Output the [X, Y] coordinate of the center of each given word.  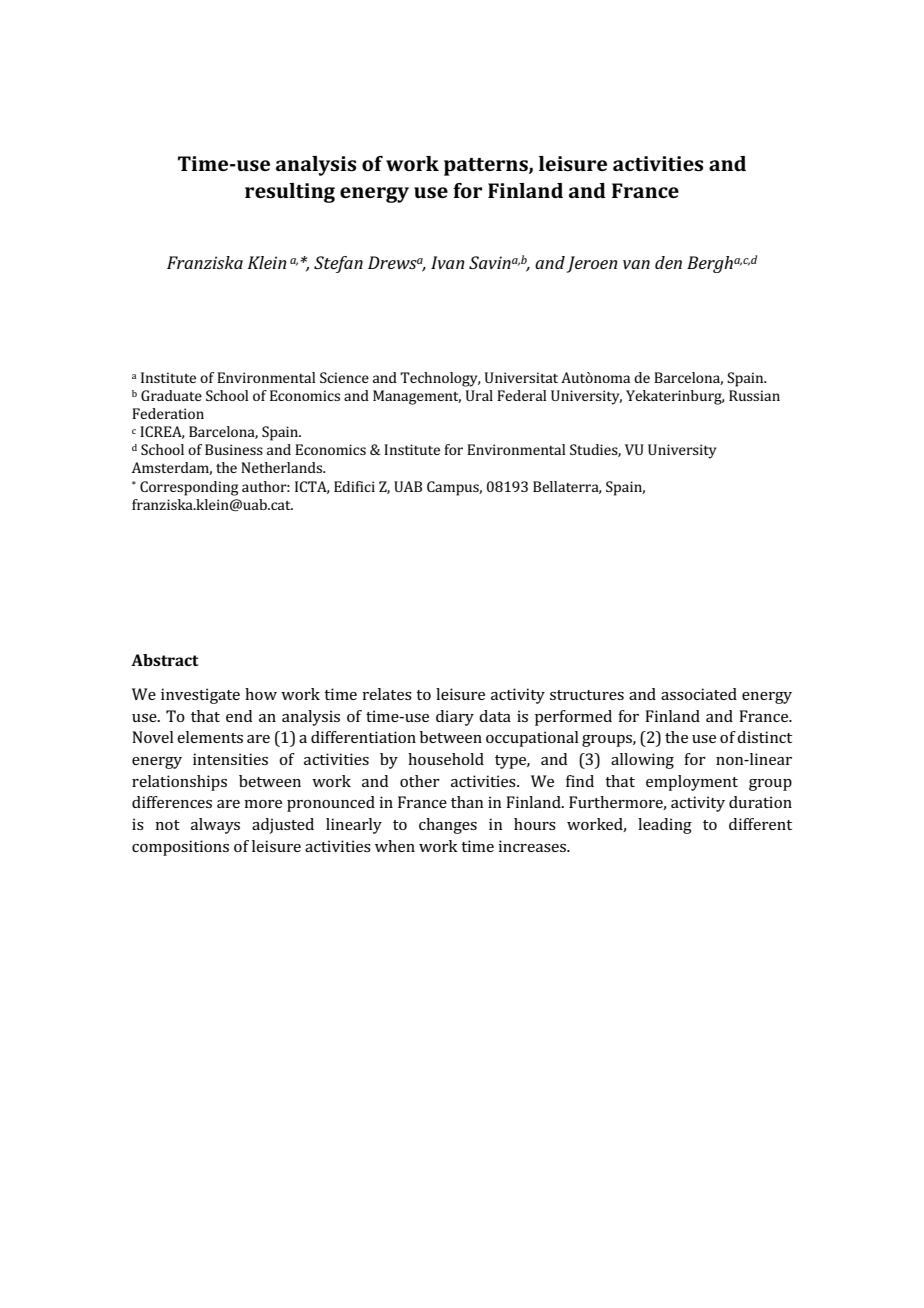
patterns [487, 167]
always [215, 826]
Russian [754, 395]
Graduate [171, 395]
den [668, 262]
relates [387, 694]
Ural [479, 395]
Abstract [165, 660]
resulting [290, 193]
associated [699, 694]
